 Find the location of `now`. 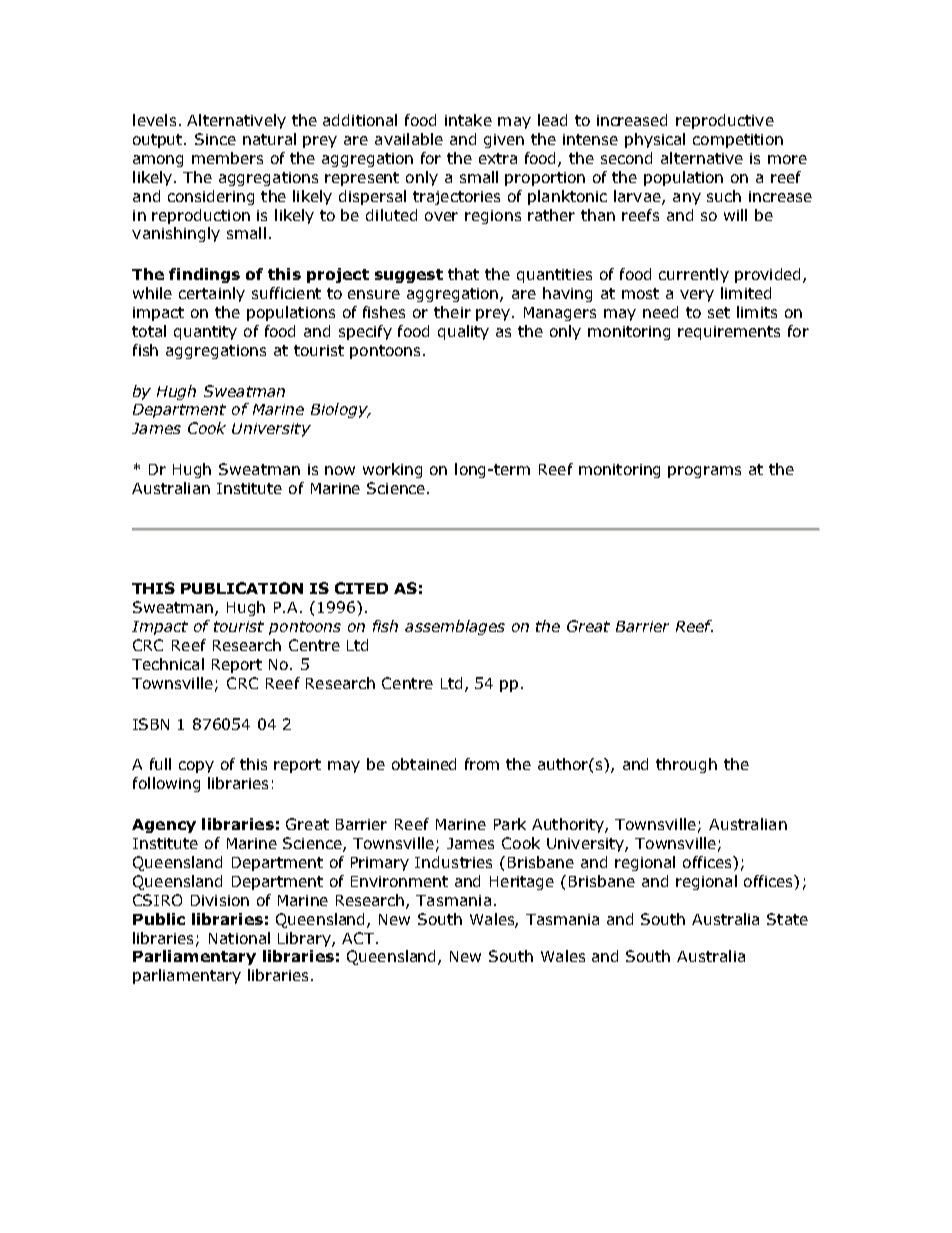

now is located at coordinates (340, 470).
